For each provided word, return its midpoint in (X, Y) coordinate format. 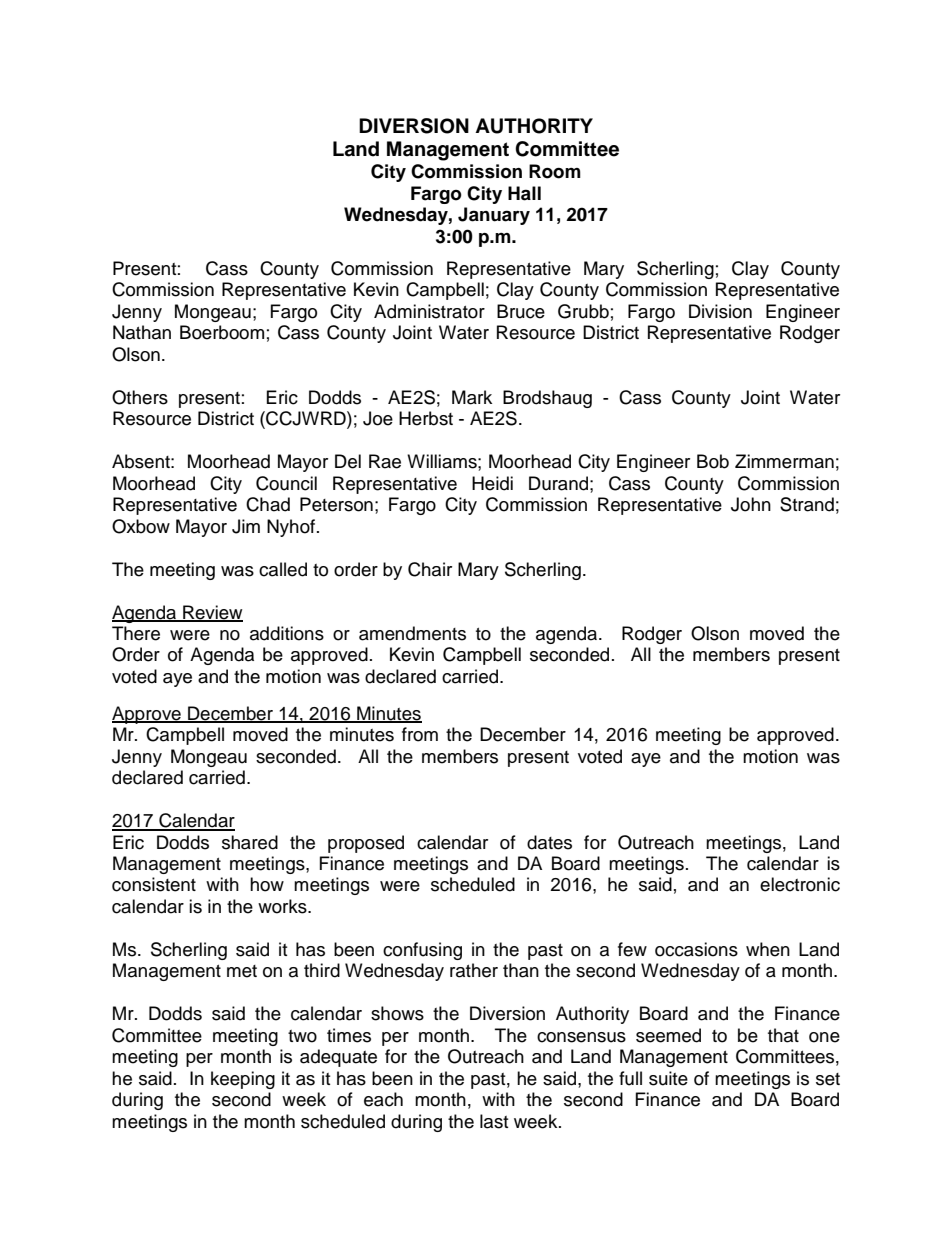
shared (250, 842)
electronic (800, 884)
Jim (246, 526)
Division (720, 311)
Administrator (429, 311)
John (751, 504)
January (494, 216)
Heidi (492, 483)
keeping (243, 1080)
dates (549, 842)
